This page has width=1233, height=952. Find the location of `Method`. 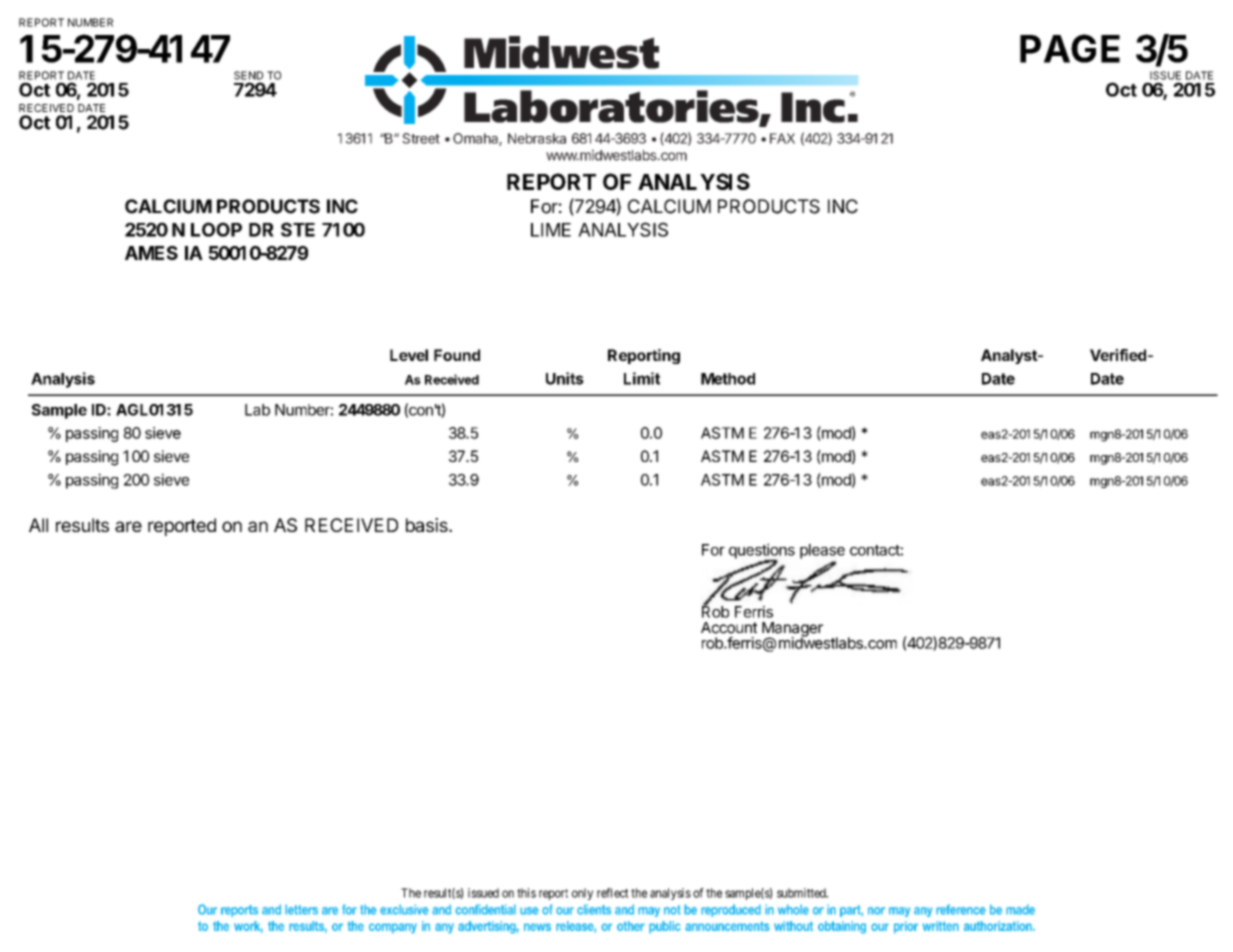

Method is located at coordinates (728, 379).
